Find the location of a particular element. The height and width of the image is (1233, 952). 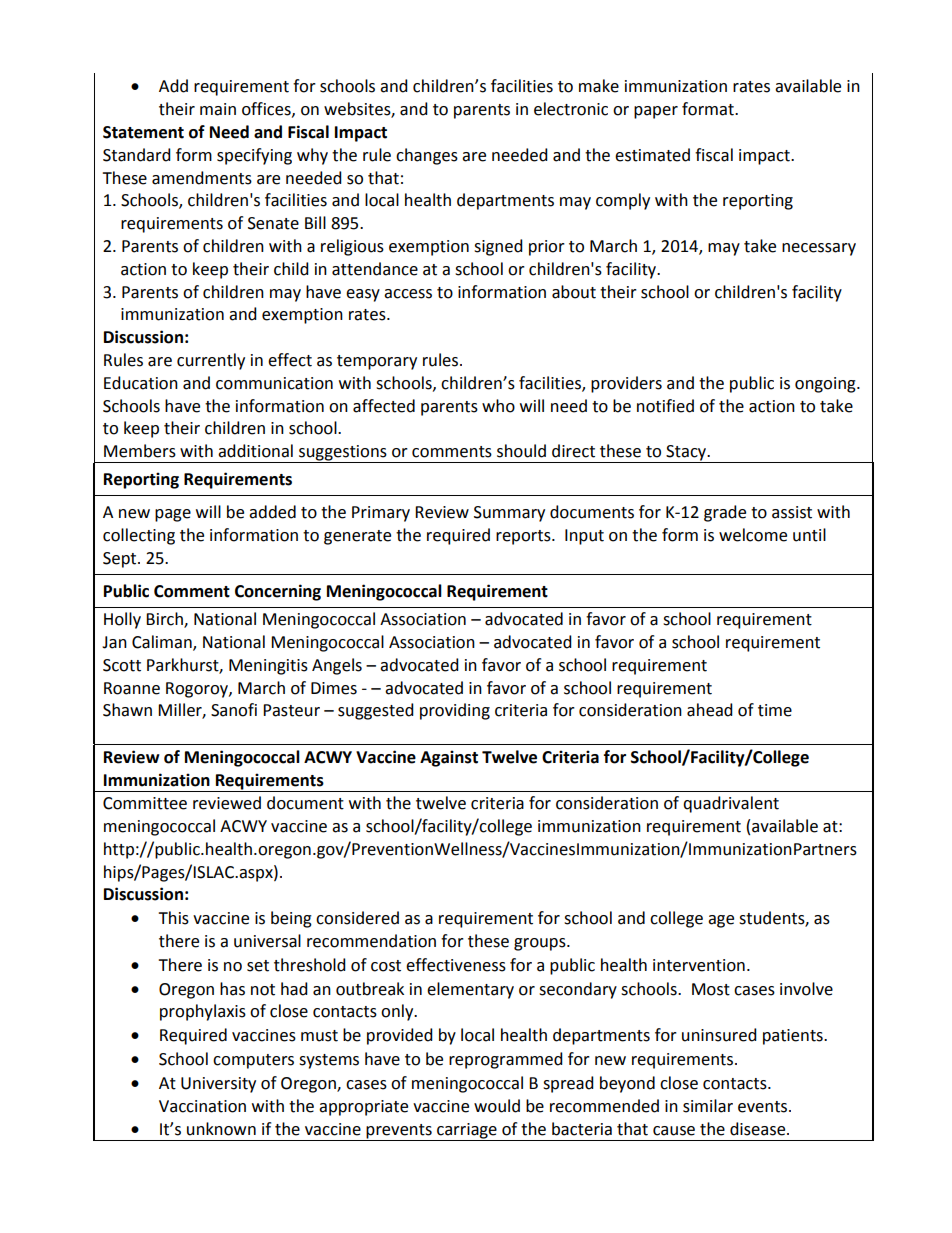

welcome is located at coordinates (753, 535).
